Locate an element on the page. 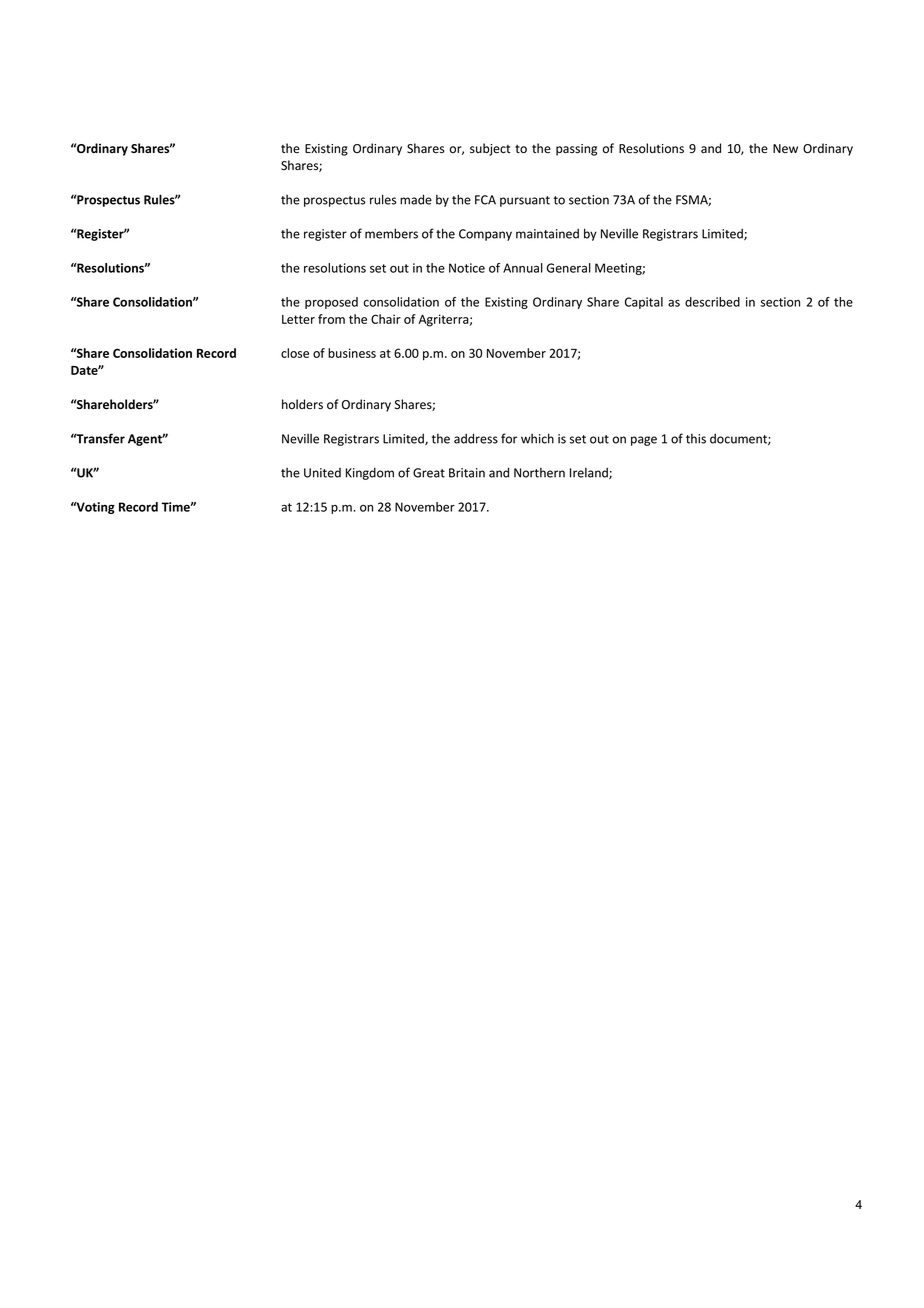 This page has width=924, height=1308. New is located at coordinates (785, 149).
